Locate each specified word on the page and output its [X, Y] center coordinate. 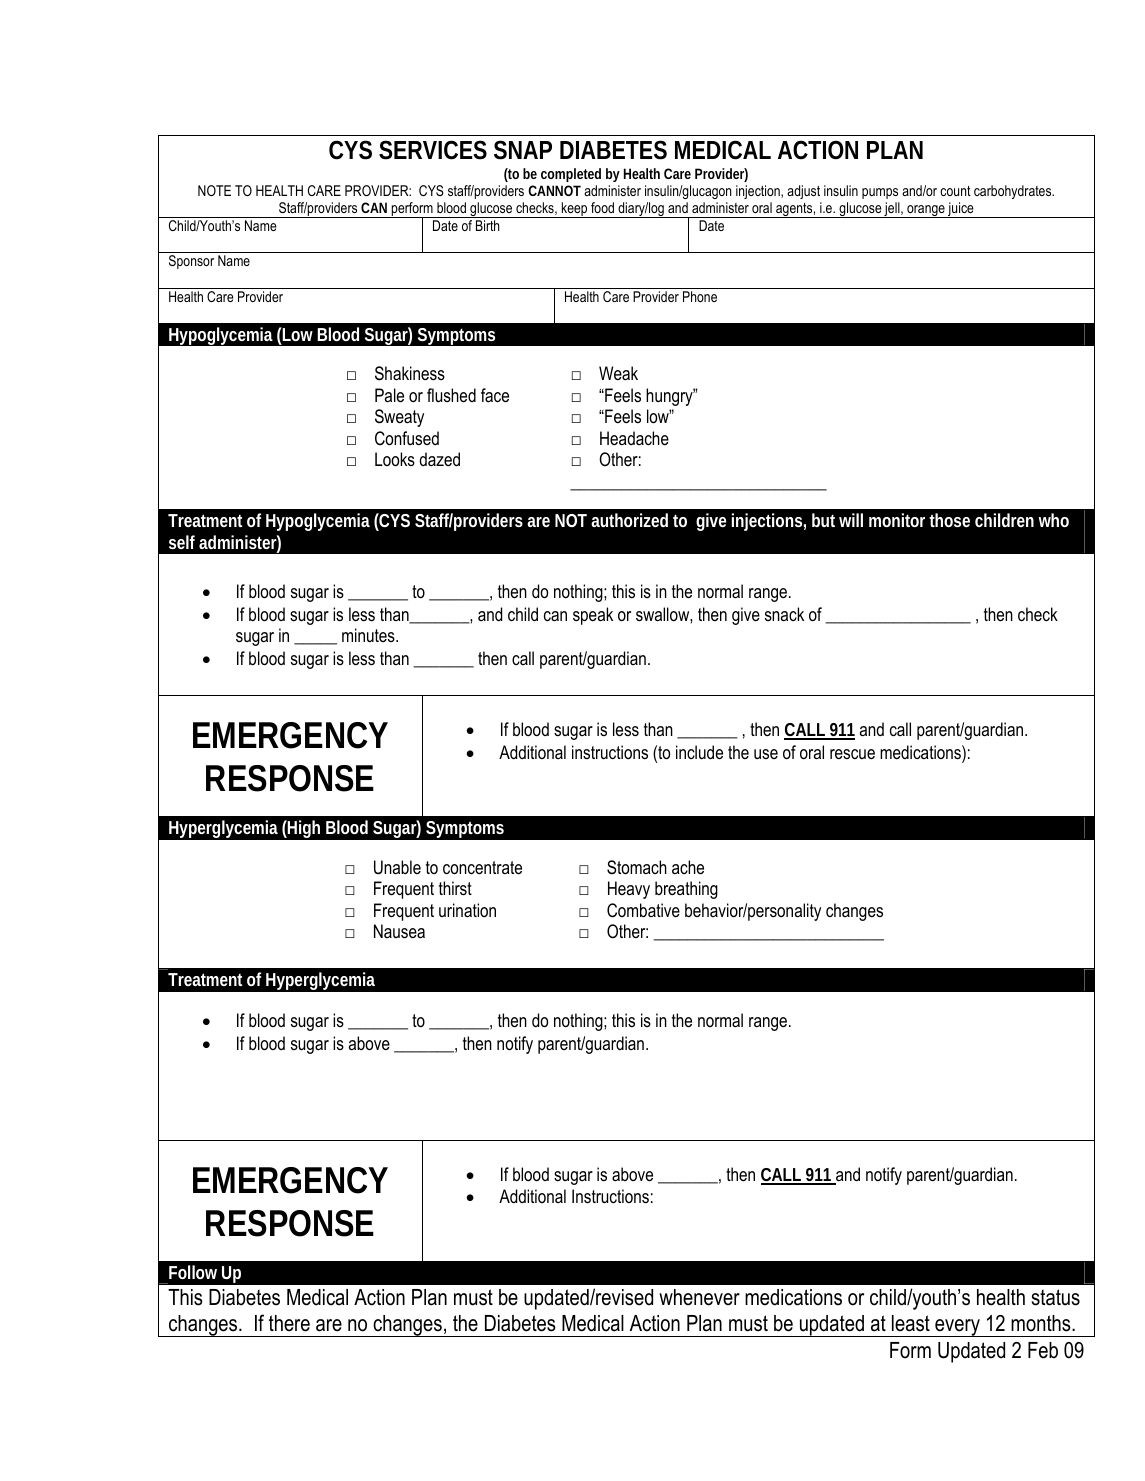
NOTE [214, 190]
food [602, 207]
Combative [643, 910]
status [1056, 1297]
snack [784, 614]
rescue [852, 754]
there [289, 1323]
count [955, 191]
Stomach [637, 867]
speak [593, 616]
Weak [618, 373]
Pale [389, 395]
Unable [397, 867]
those [949, 520]
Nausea [399, 931]
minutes [369, 635]
